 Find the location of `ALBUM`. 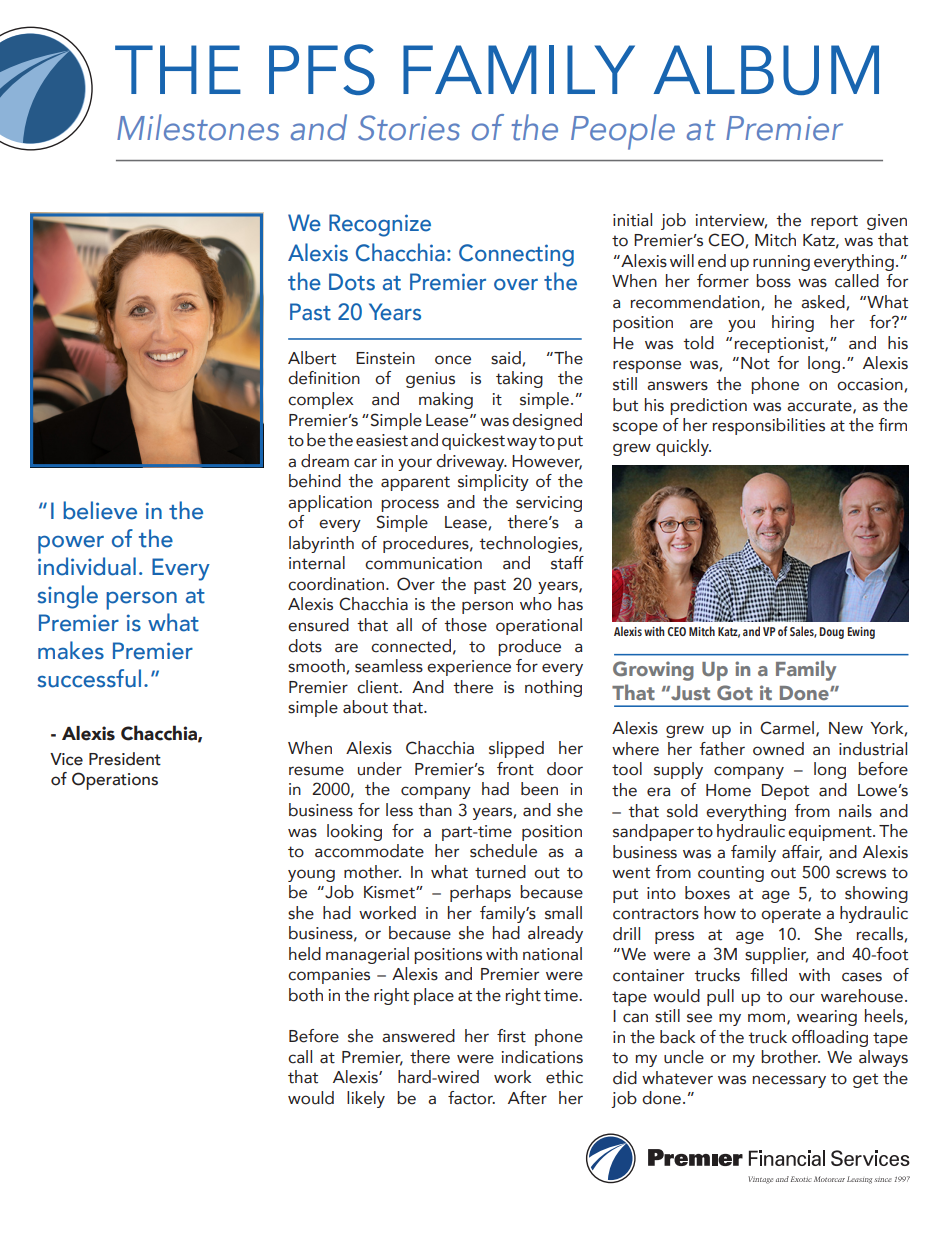

ALBUM is located at coordinates (766, 70).
